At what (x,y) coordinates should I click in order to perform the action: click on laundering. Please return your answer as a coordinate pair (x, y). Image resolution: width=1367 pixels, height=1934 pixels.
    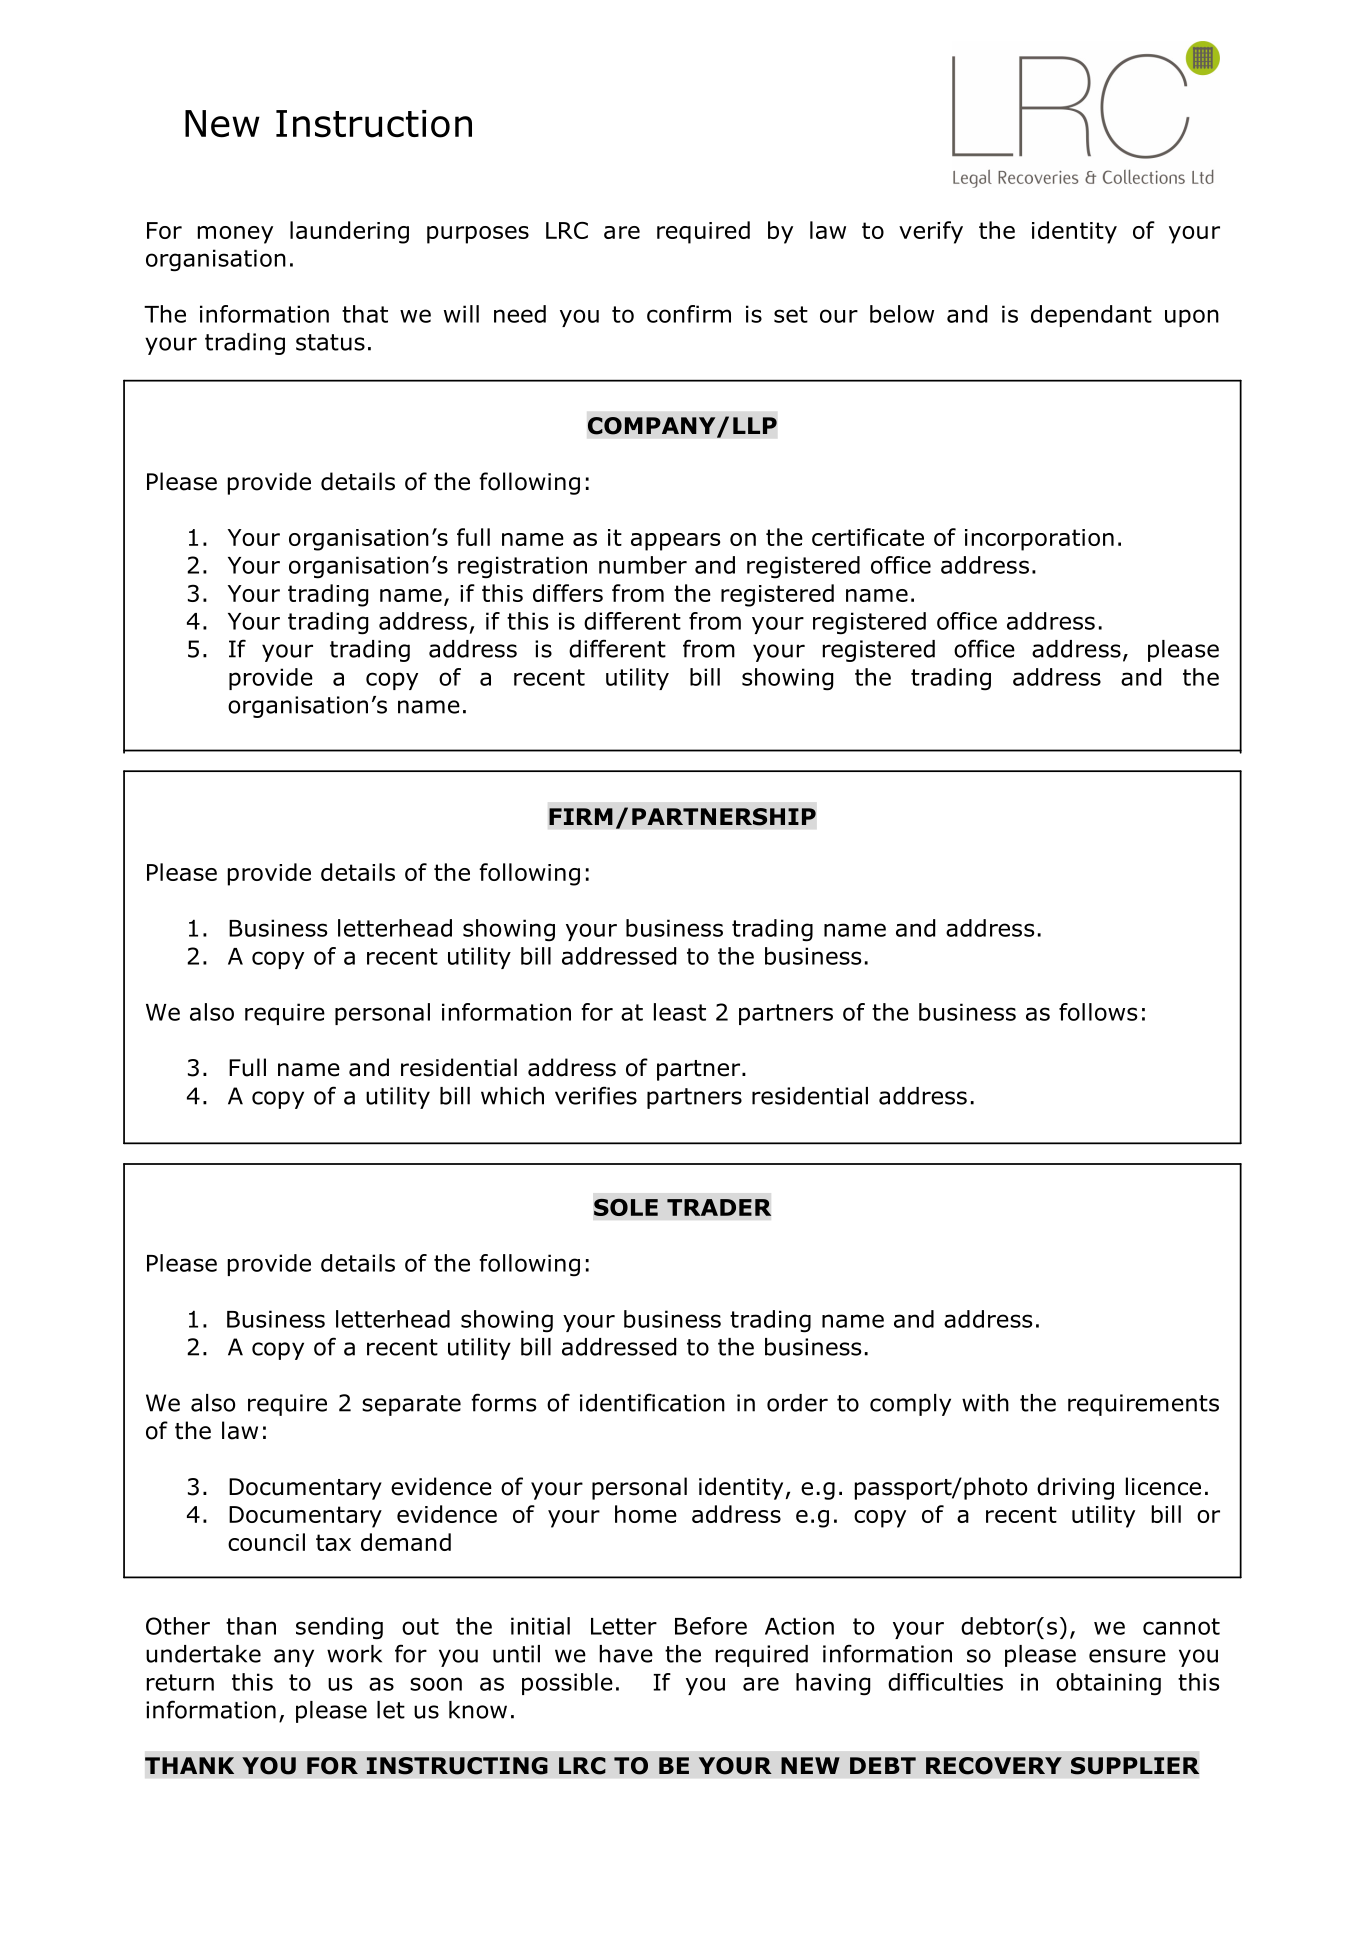
    Looking at the image, I should click on (349, 232).
